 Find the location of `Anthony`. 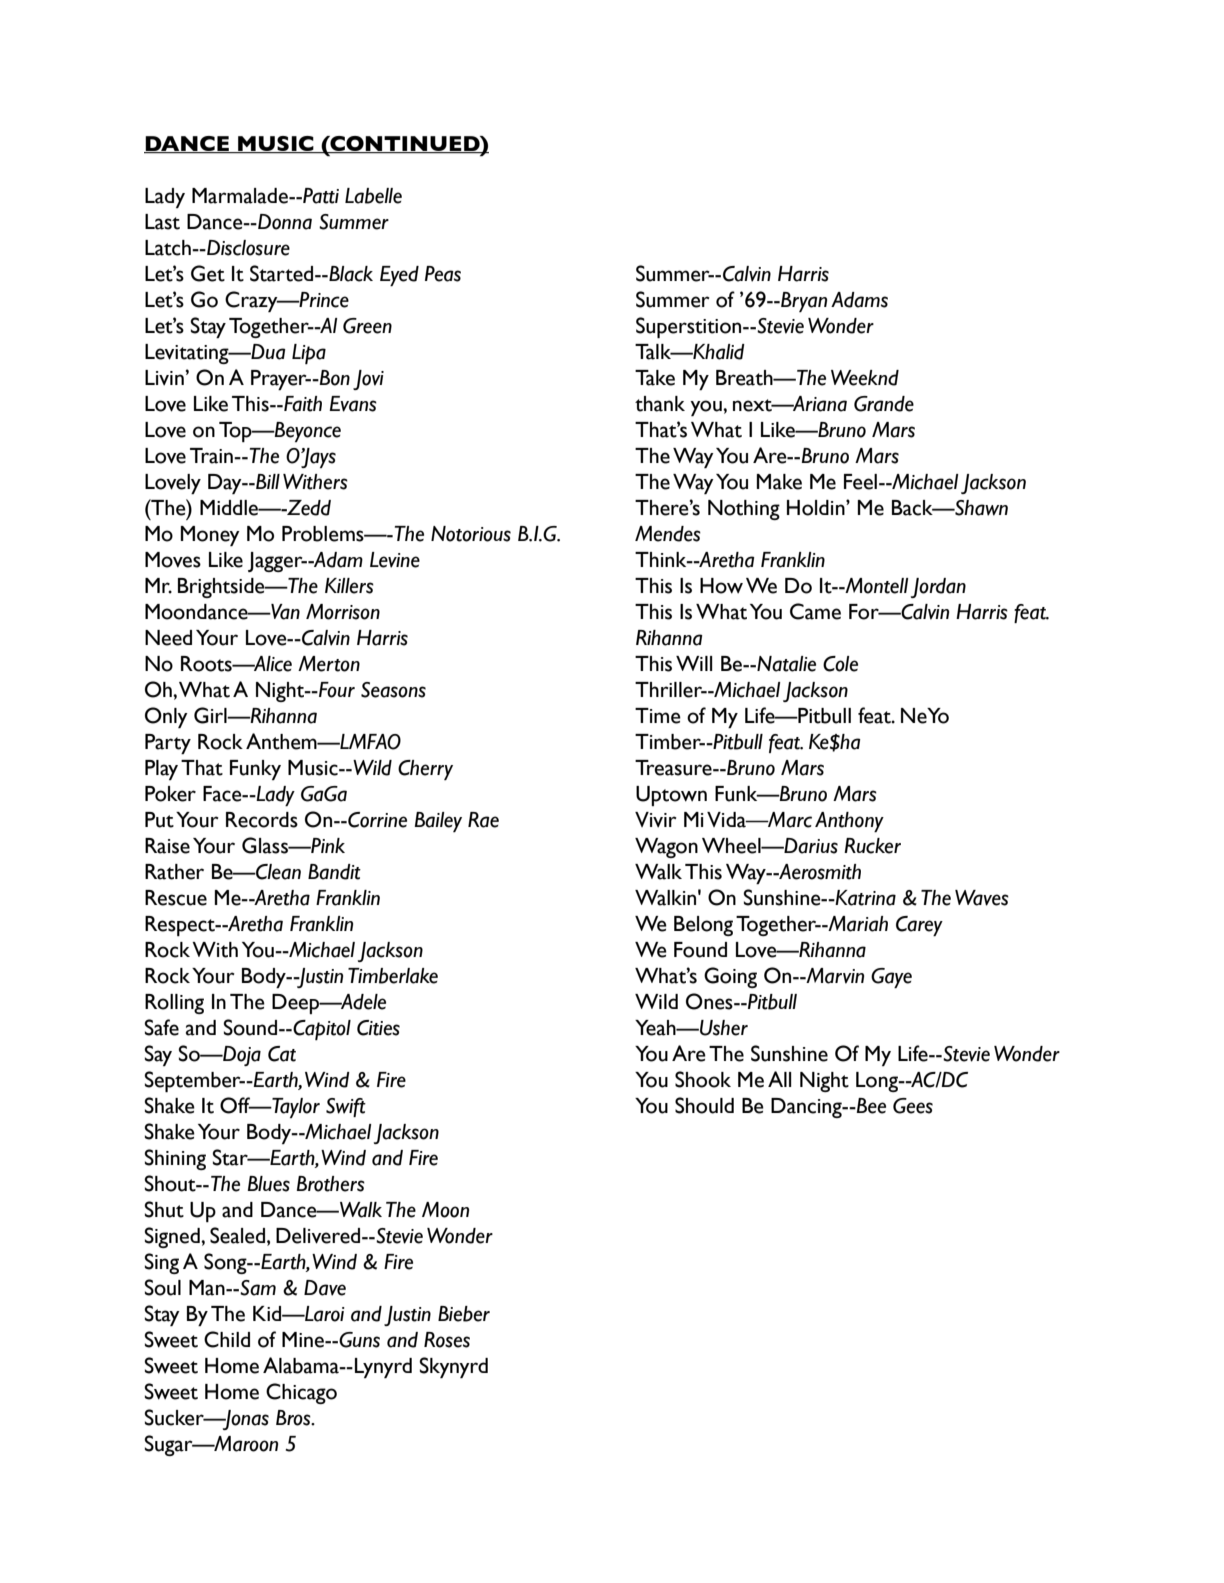

Anthony is located at coordinates (849, 822).
